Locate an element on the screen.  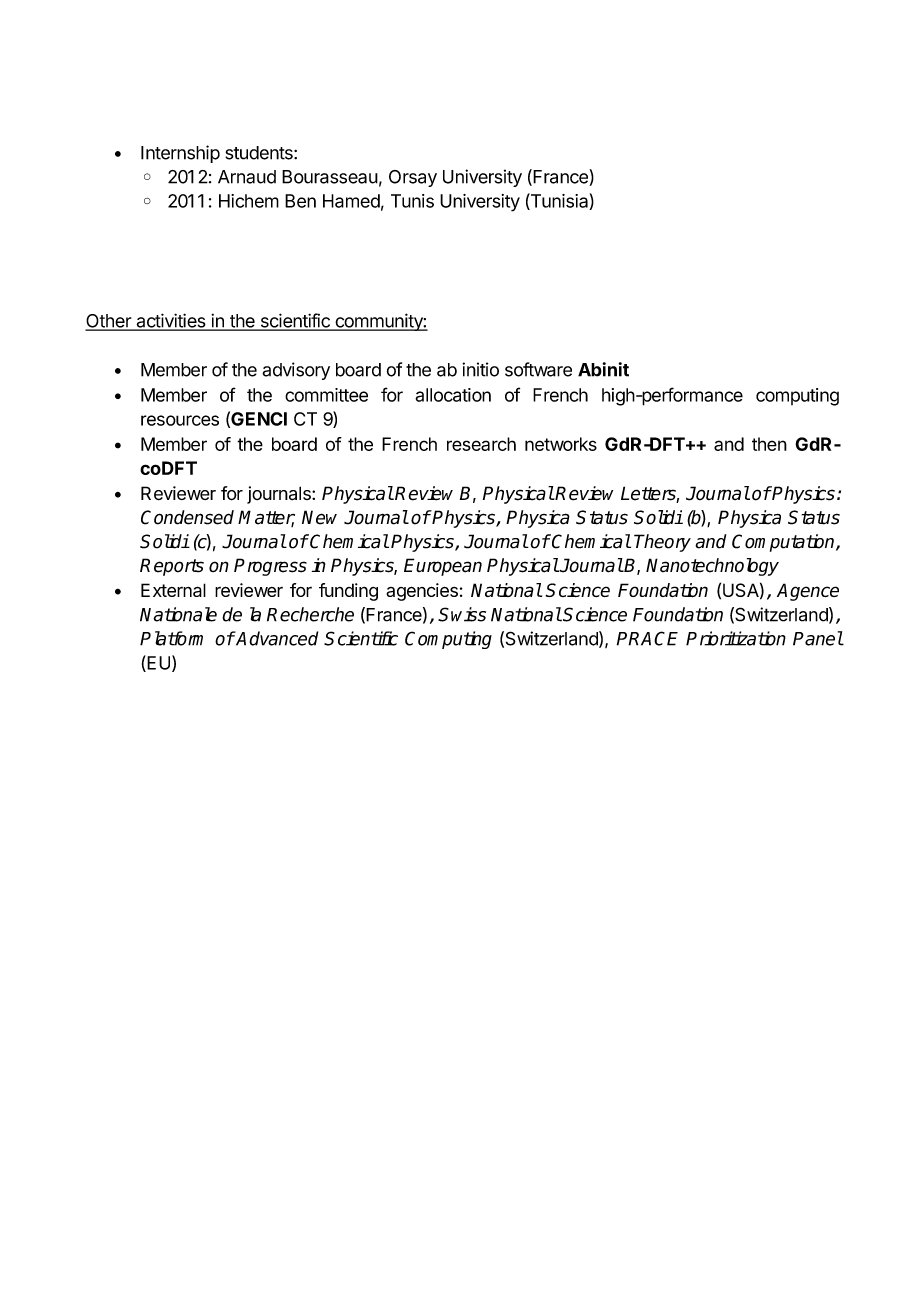
Ben is located at coordinates (300, 201).
